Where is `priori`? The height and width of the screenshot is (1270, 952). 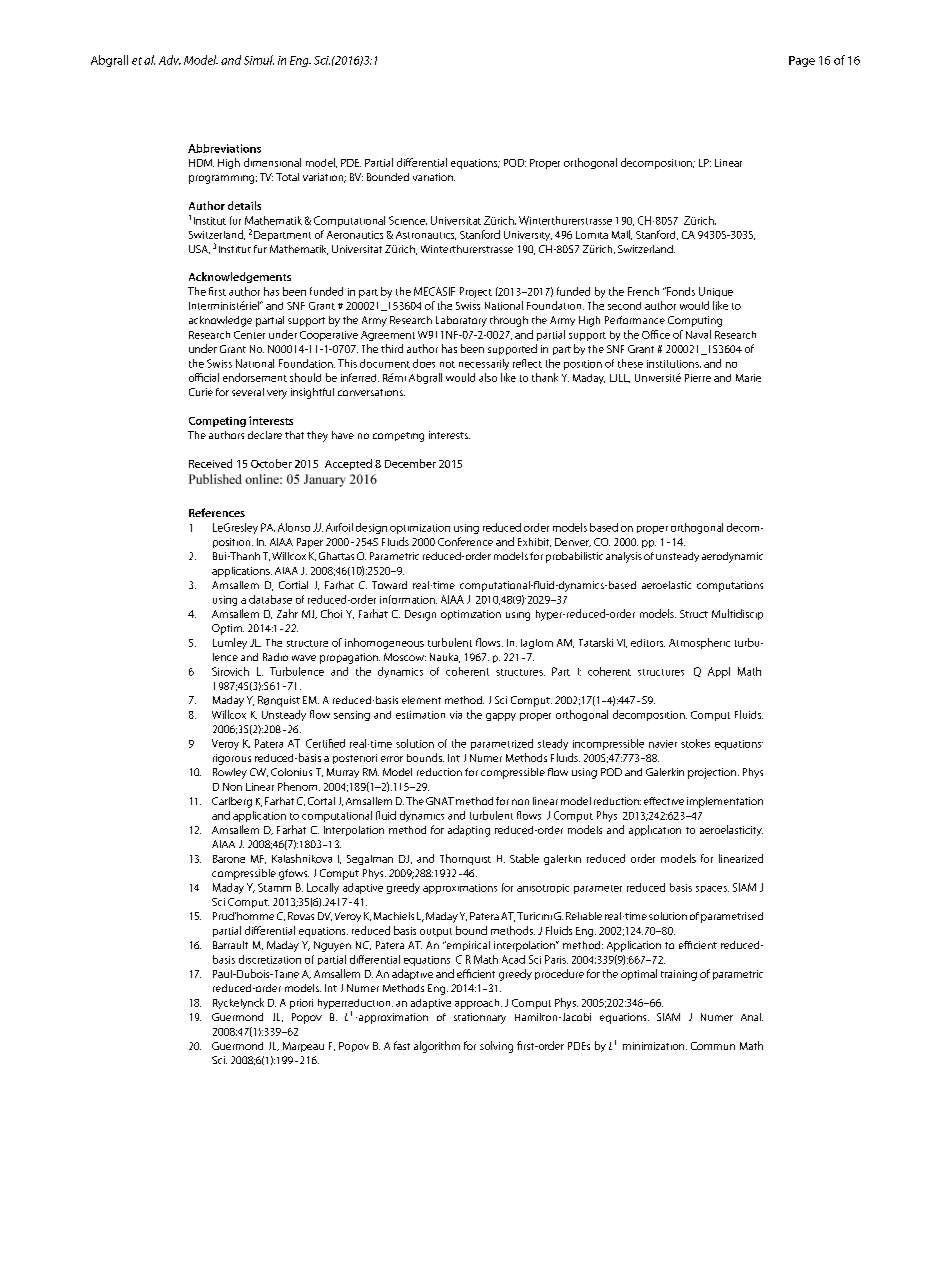 priori is located at coordinates (301, 1004).
